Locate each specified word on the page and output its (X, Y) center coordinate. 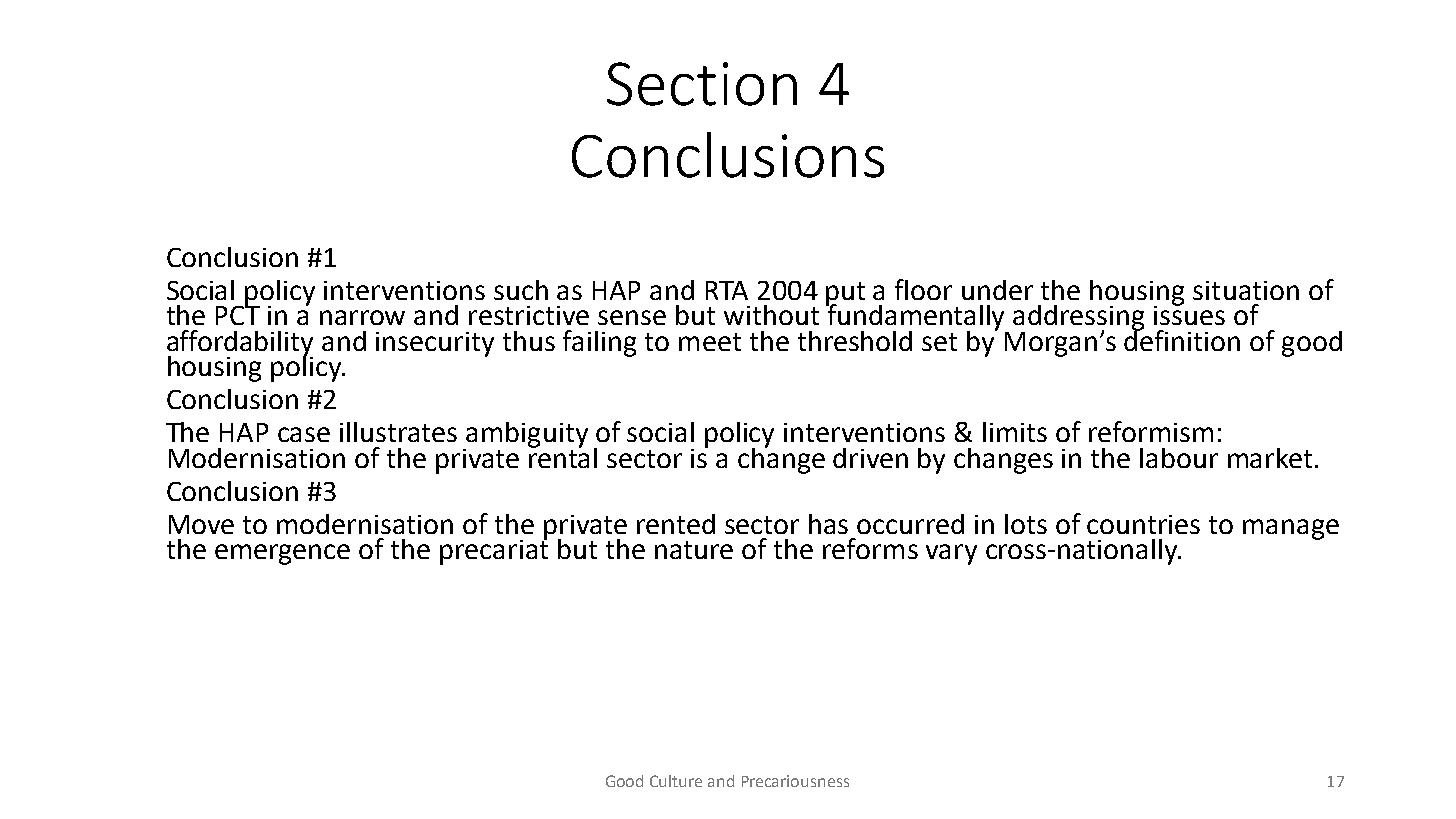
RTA (727, 290)
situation (1246, 290)
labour (1179, 458)
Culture (676, 781)
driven (870, 458)
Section (702, 84)
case (304, 434)
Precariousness (795, 781)
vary (951, 554)
